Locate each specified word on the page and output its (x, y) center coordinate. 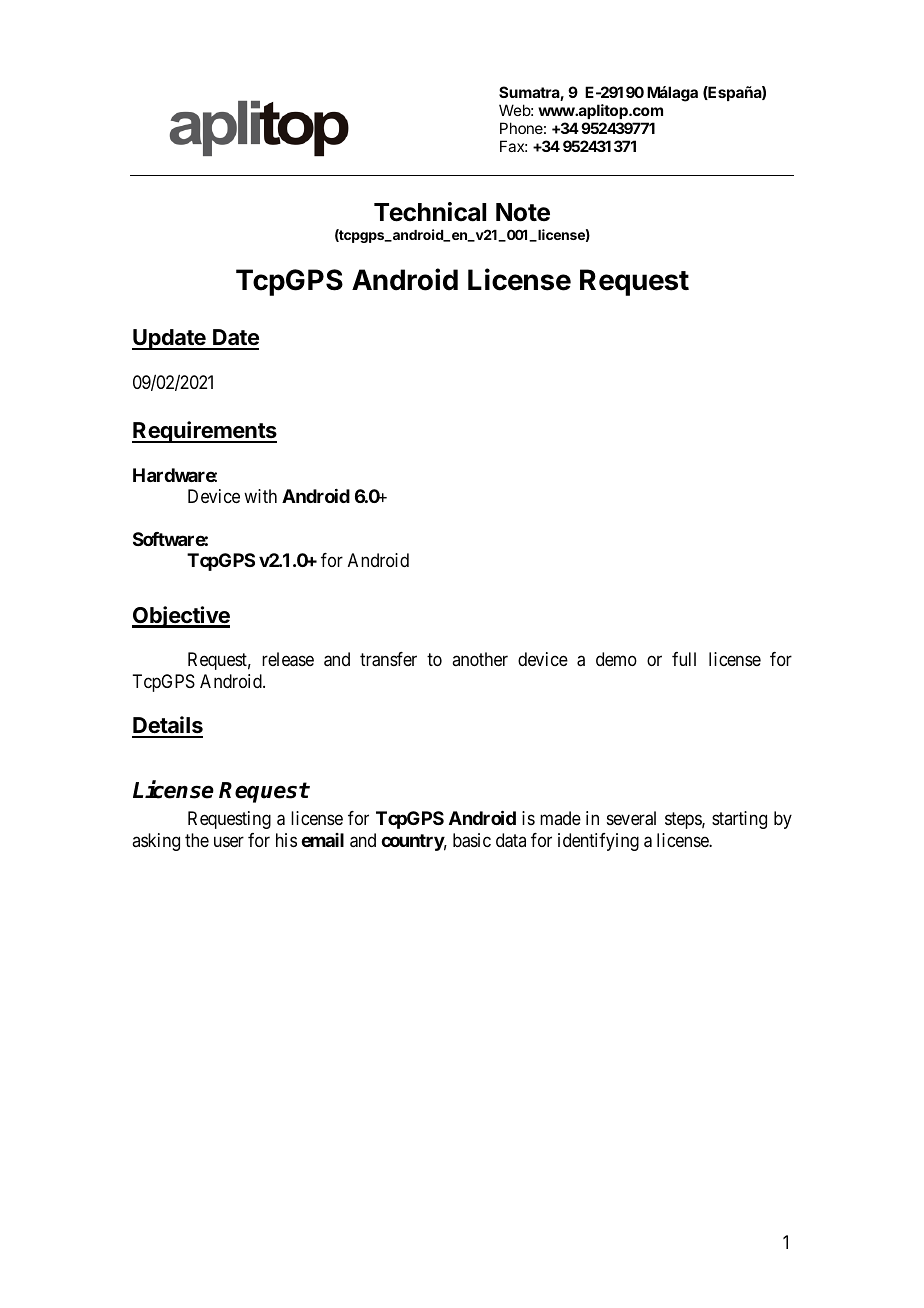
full (684, 659)
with (260, 496)
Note (523, 212)
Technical (430, 212)
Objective (181, 617)
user (229, 841)
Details (167, 726)
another (480, 659)
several (631, 818)
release (288, 659)
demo (616, 659)
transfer (388, 659)
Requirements (204, 432)
